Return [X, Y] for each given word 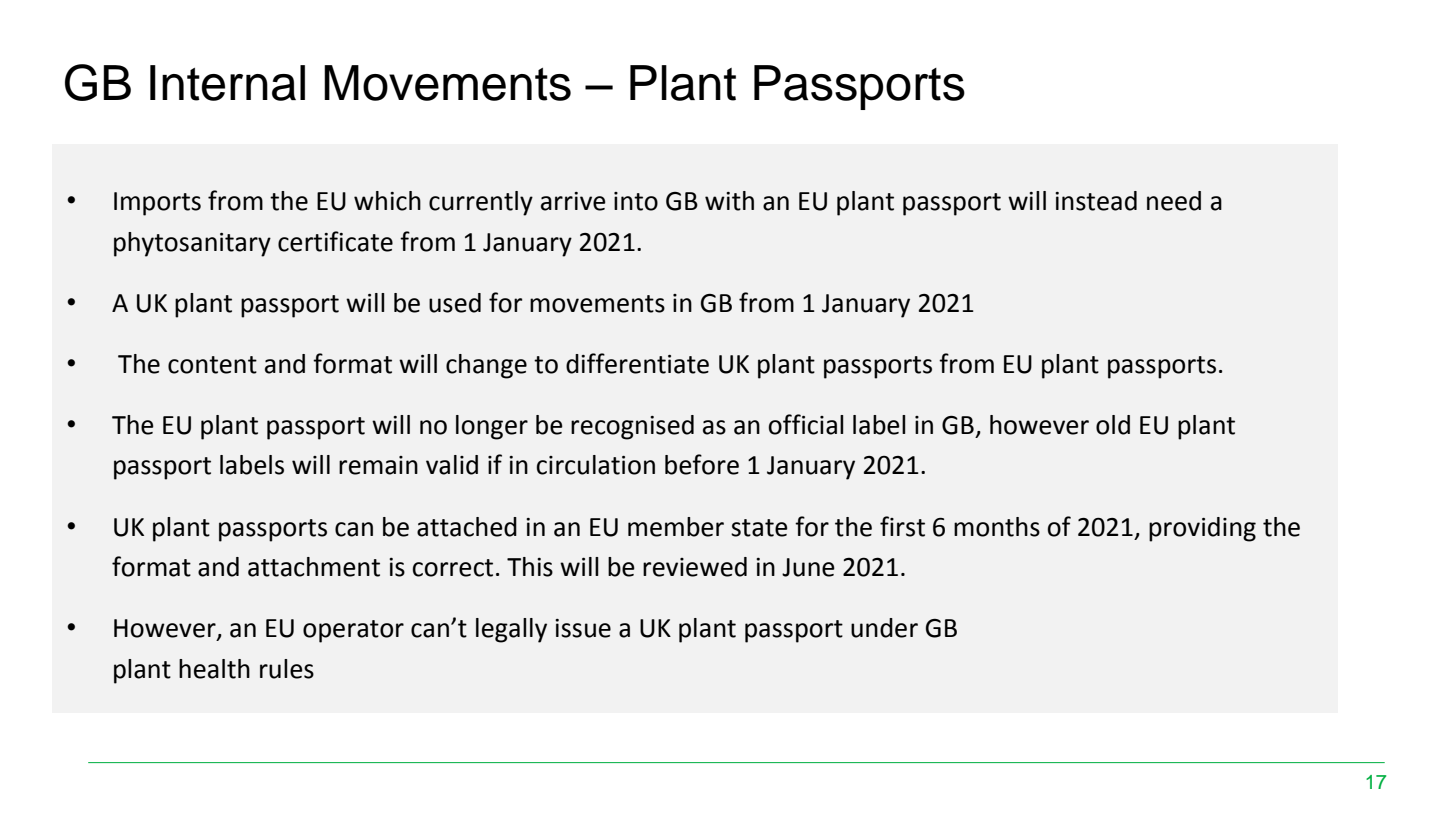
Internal [227, 83]
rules [287, 669]
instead [1096, 201]
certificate [335, 241]
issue [583, 628]
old [1113, 425]
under [884, 628]
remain [378, 465]
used [455, 303]
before [702, 464]
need [1174, 201]
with [729, 201]
